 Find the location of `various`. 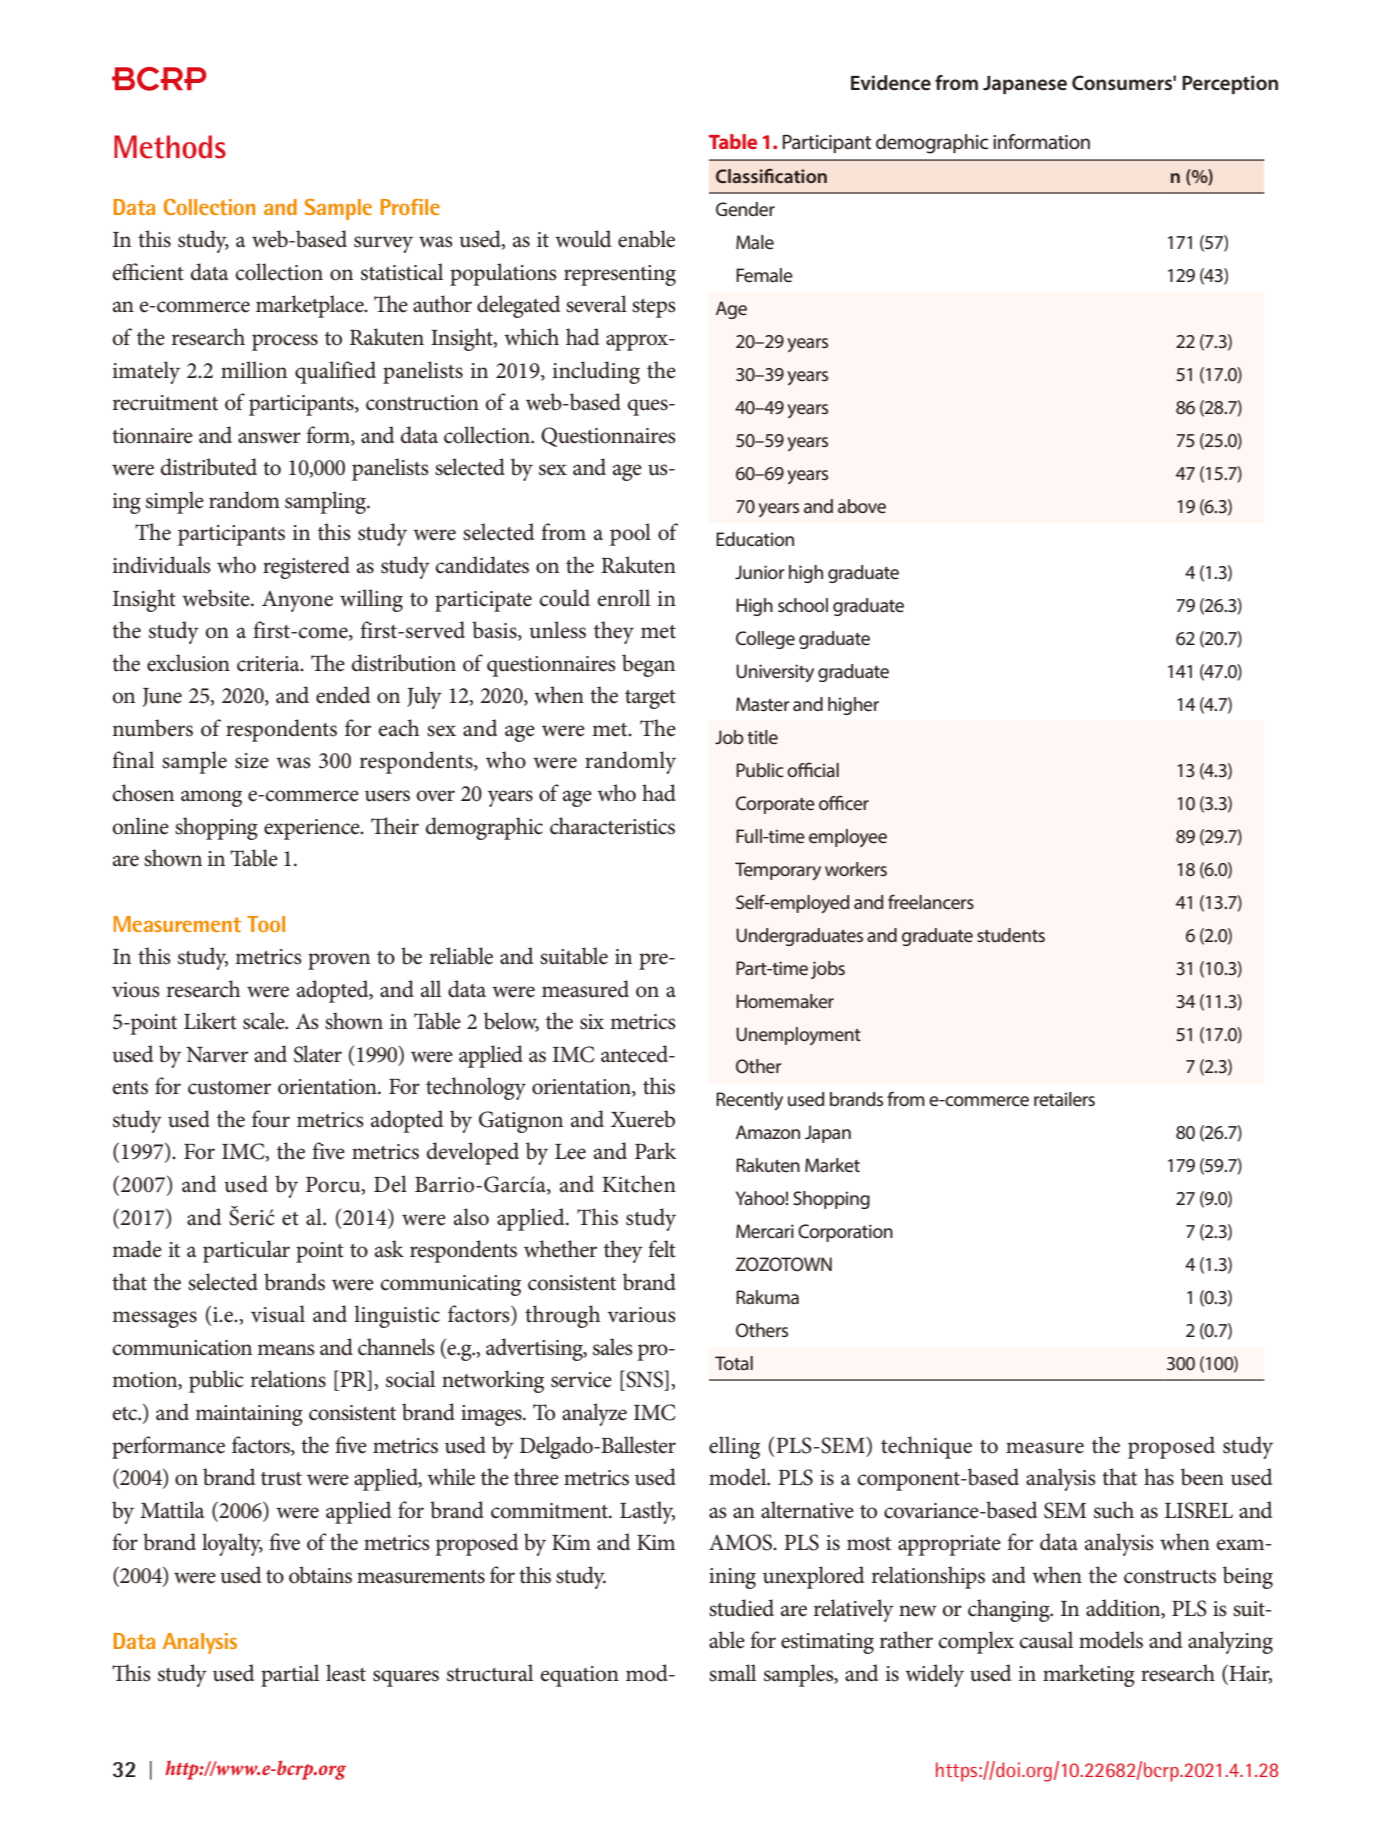

various is located at coordinates (641, 1315).
